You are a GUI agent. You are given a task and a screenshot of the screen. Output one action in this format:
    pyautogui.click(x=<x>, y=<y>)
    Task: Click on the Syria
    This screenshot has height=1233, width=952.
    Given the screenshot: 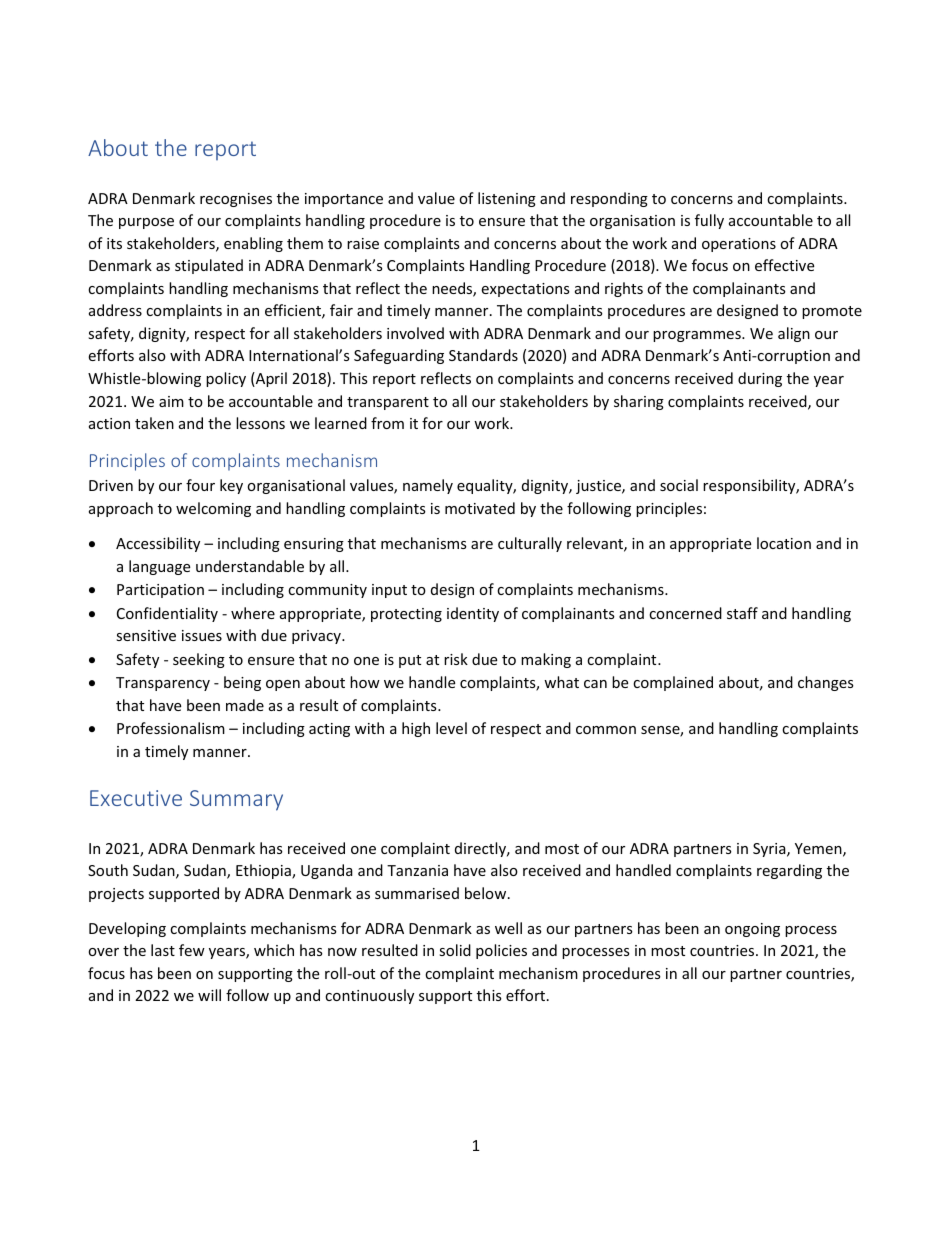 What is the action you would take?
    pyautogui.click(x=770, y=850)
